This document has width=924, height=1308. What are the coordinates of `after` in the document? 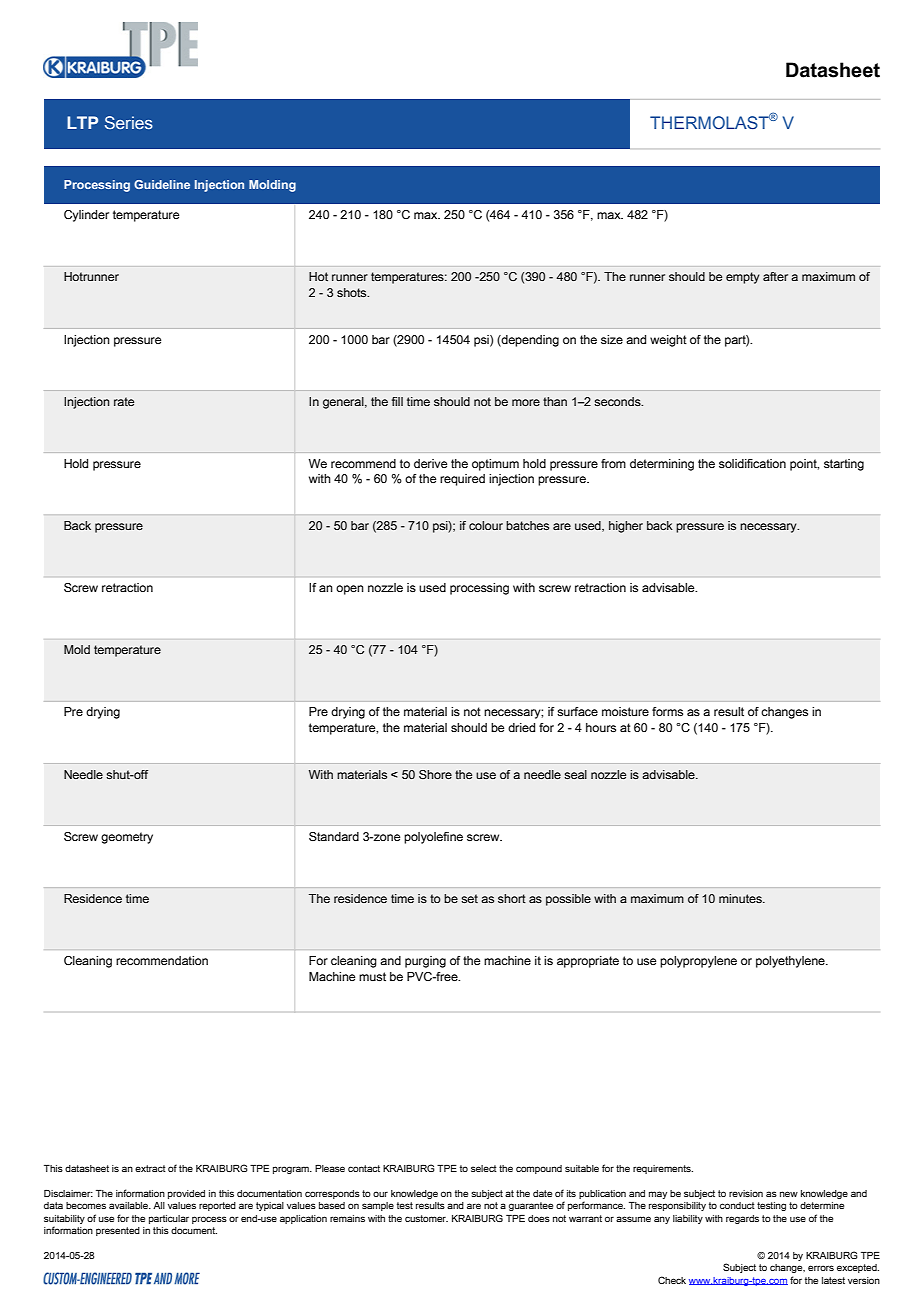 It's located at (775, 276).
